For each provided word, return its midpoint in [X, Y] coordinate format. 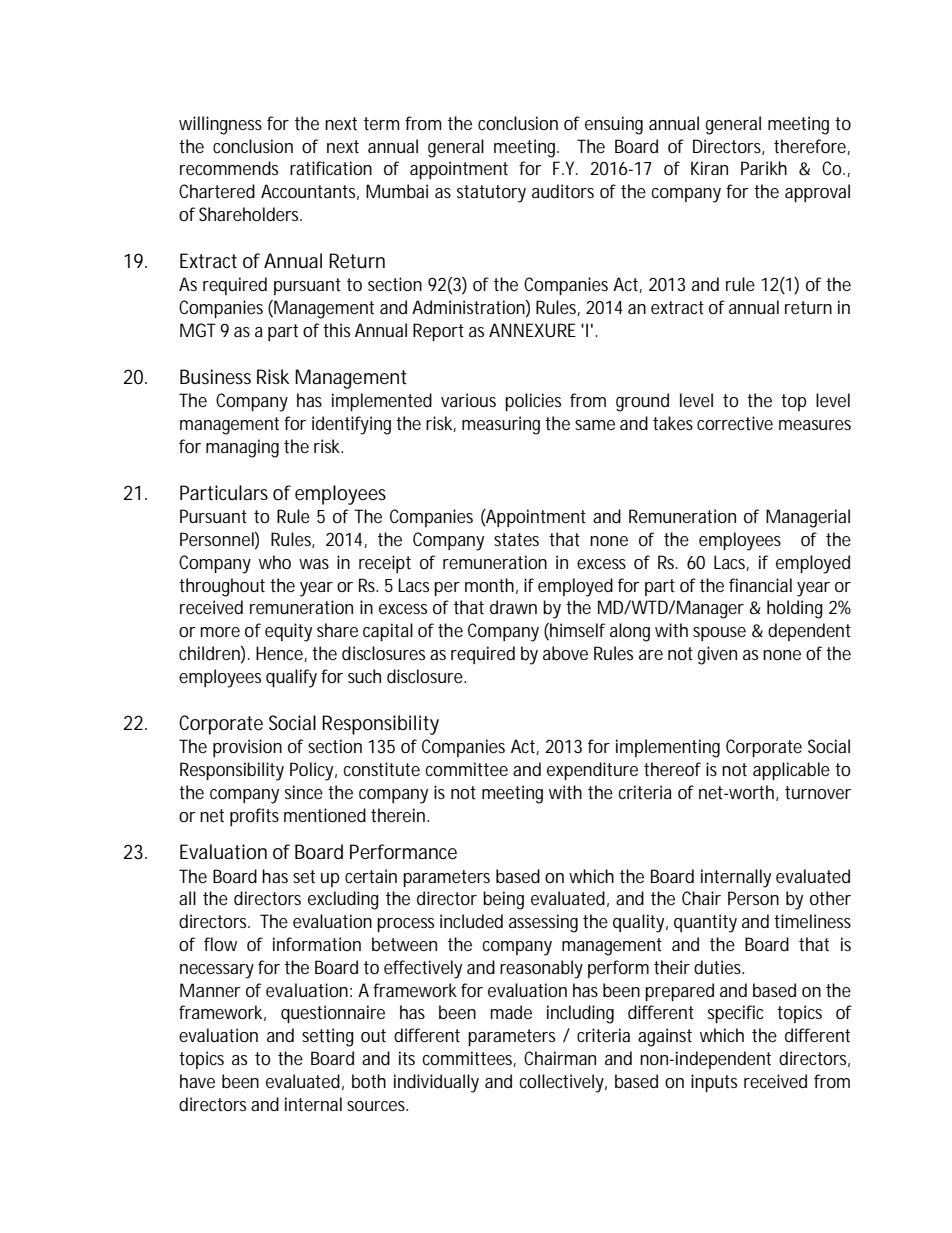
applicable [791, 771]
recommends [229, 168]
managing [242, 448]
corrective [735, 423]
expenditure [592, 771]
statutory [491, 194]
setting [328, 1037]
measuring [501, 425]
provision [247, 748]
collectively [563, 1083]
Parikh [764, 168]
